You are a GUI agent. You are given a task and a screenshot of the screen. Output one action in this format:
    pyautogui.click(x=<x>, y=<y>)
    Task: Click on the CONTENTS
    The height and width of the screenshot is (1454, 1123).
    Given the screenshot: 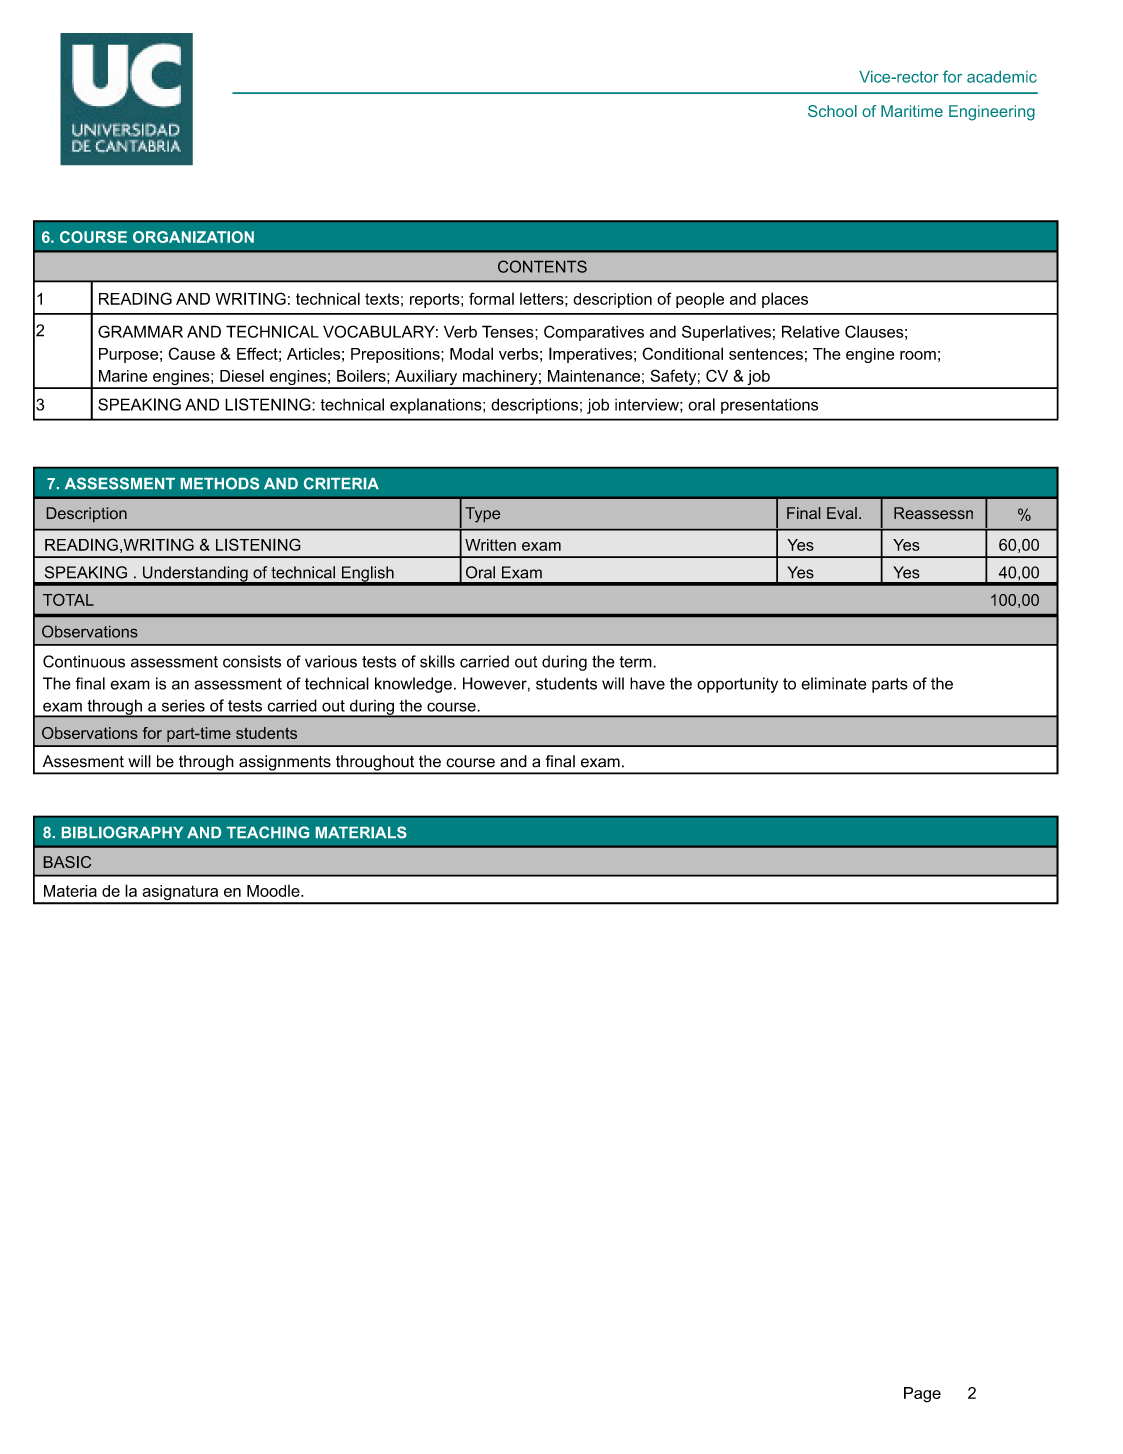 What is the action you would take?
    pyautogui.click(x=542, y=266)
